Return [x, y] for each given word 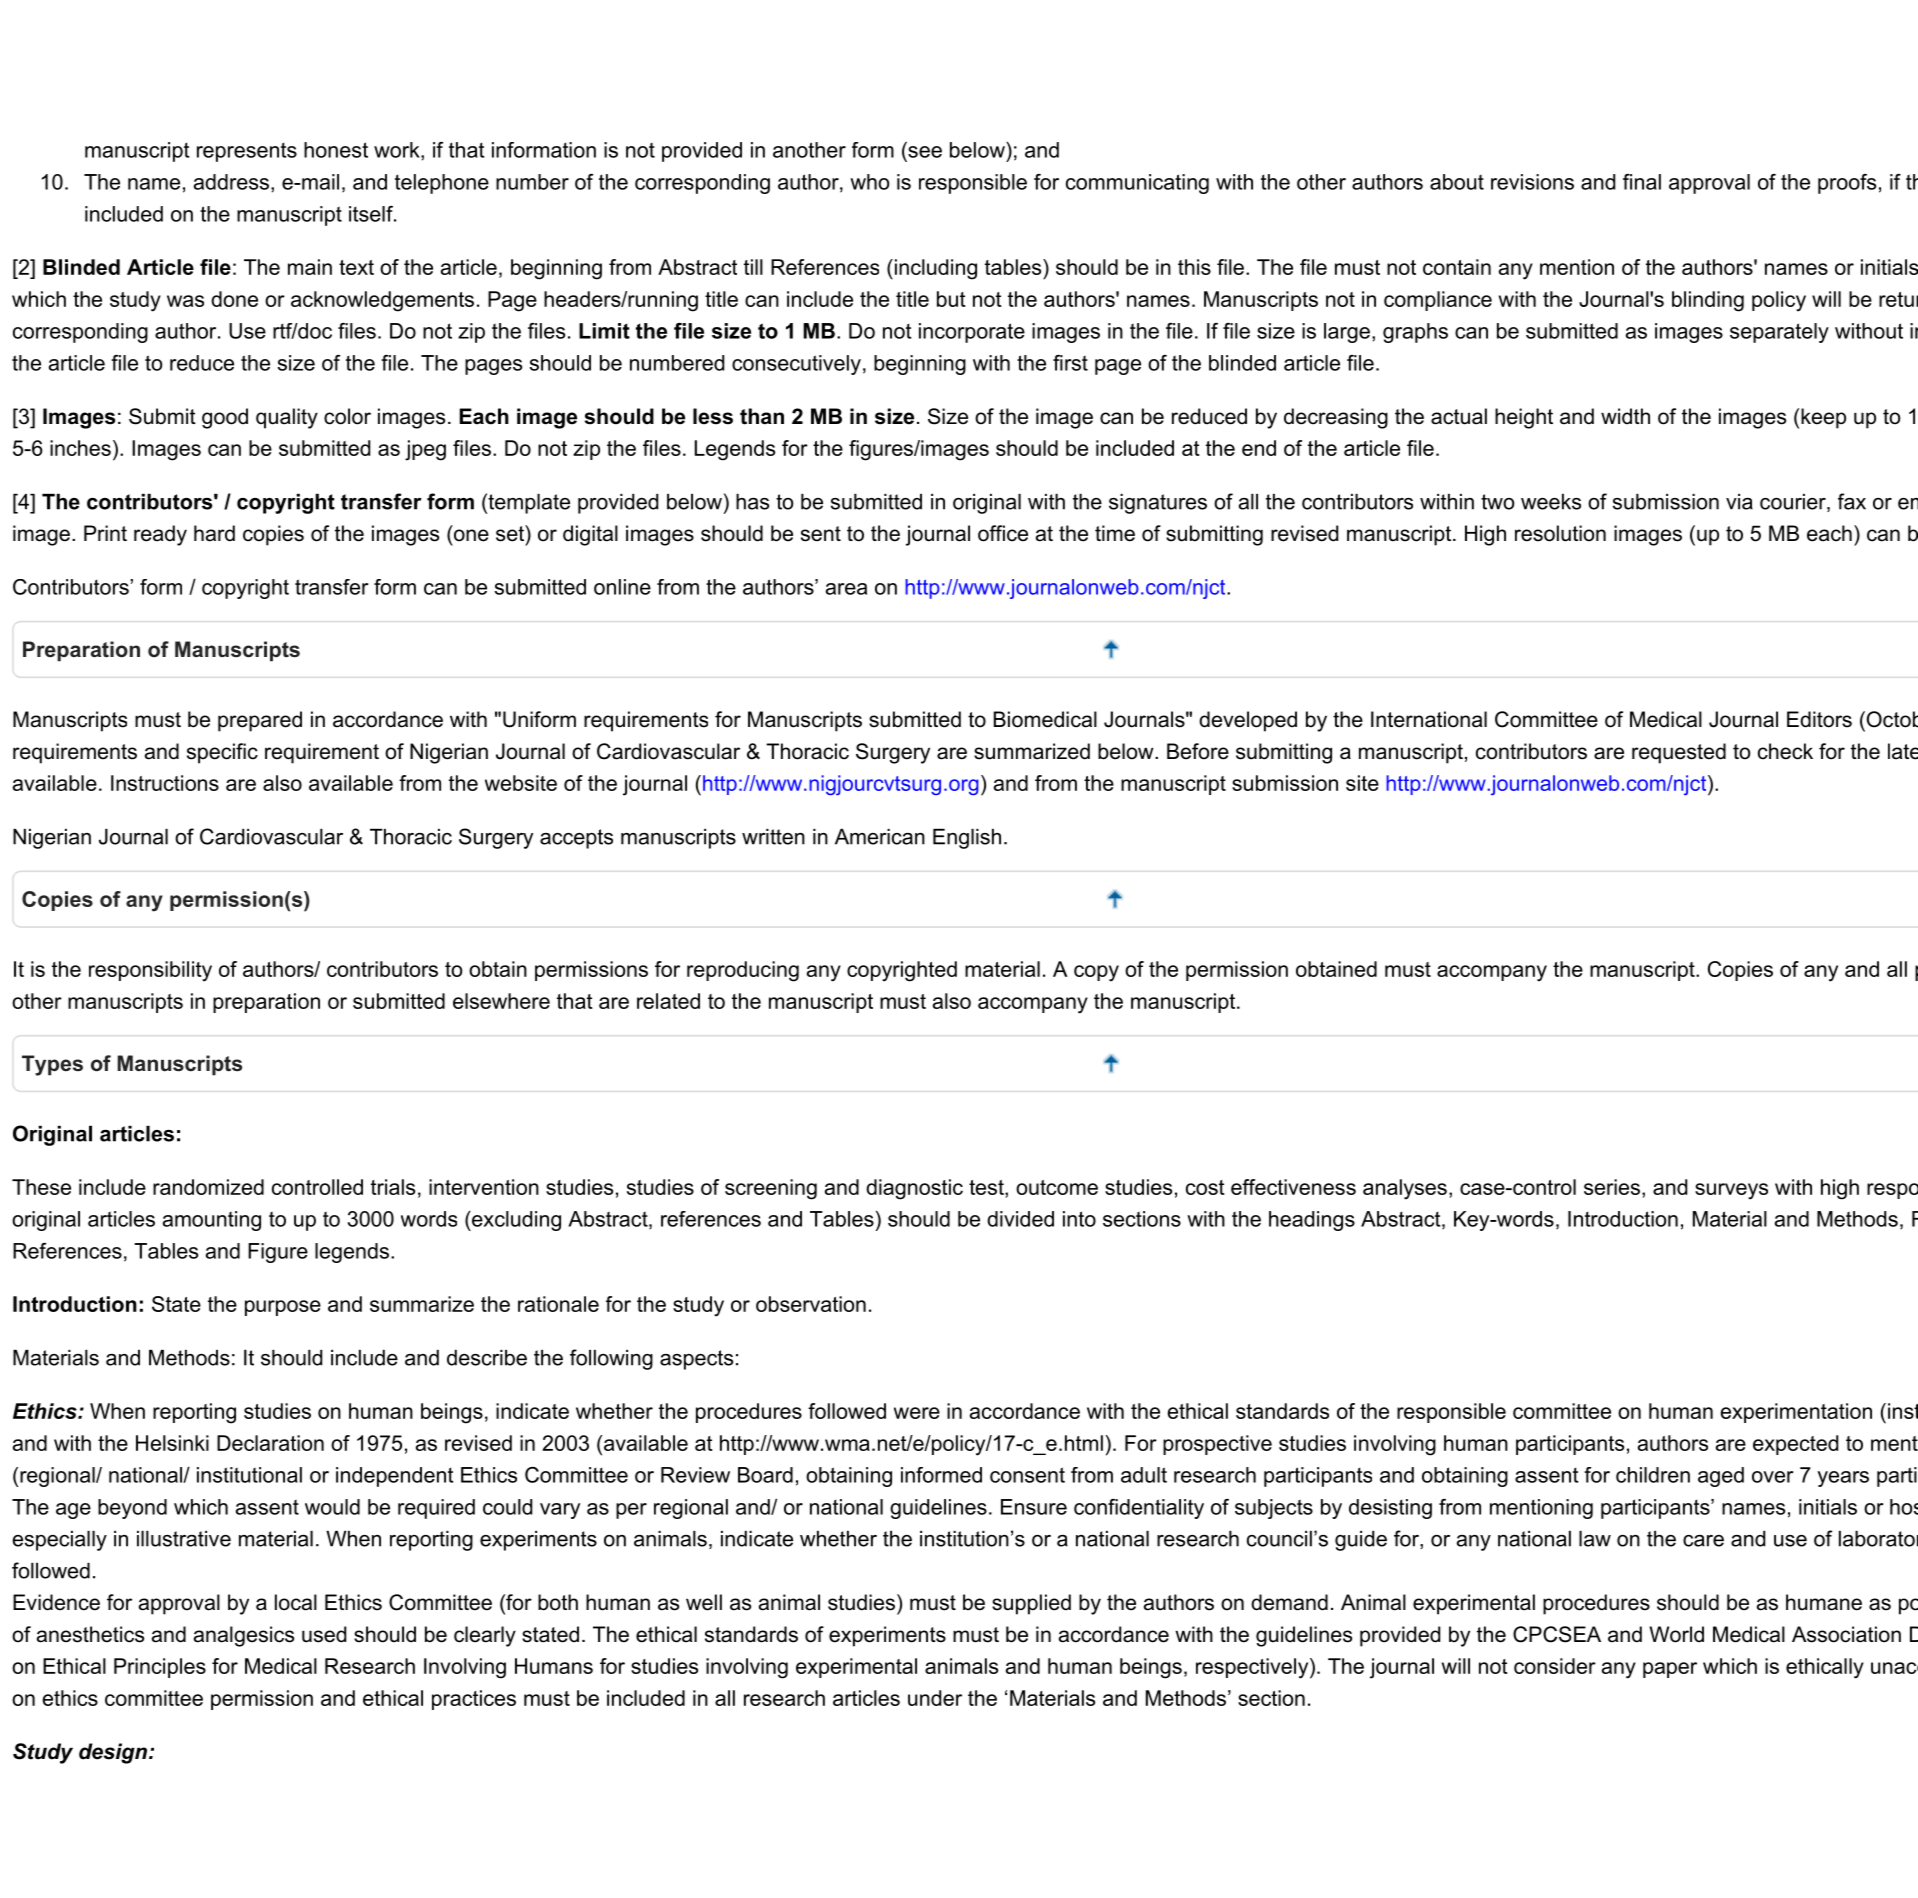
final [1642, 182]
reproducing [743, 971]
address [231, 182]
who [869, 182]
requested [1679, 753]
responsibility [150, 971]
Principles [160, 1668]
